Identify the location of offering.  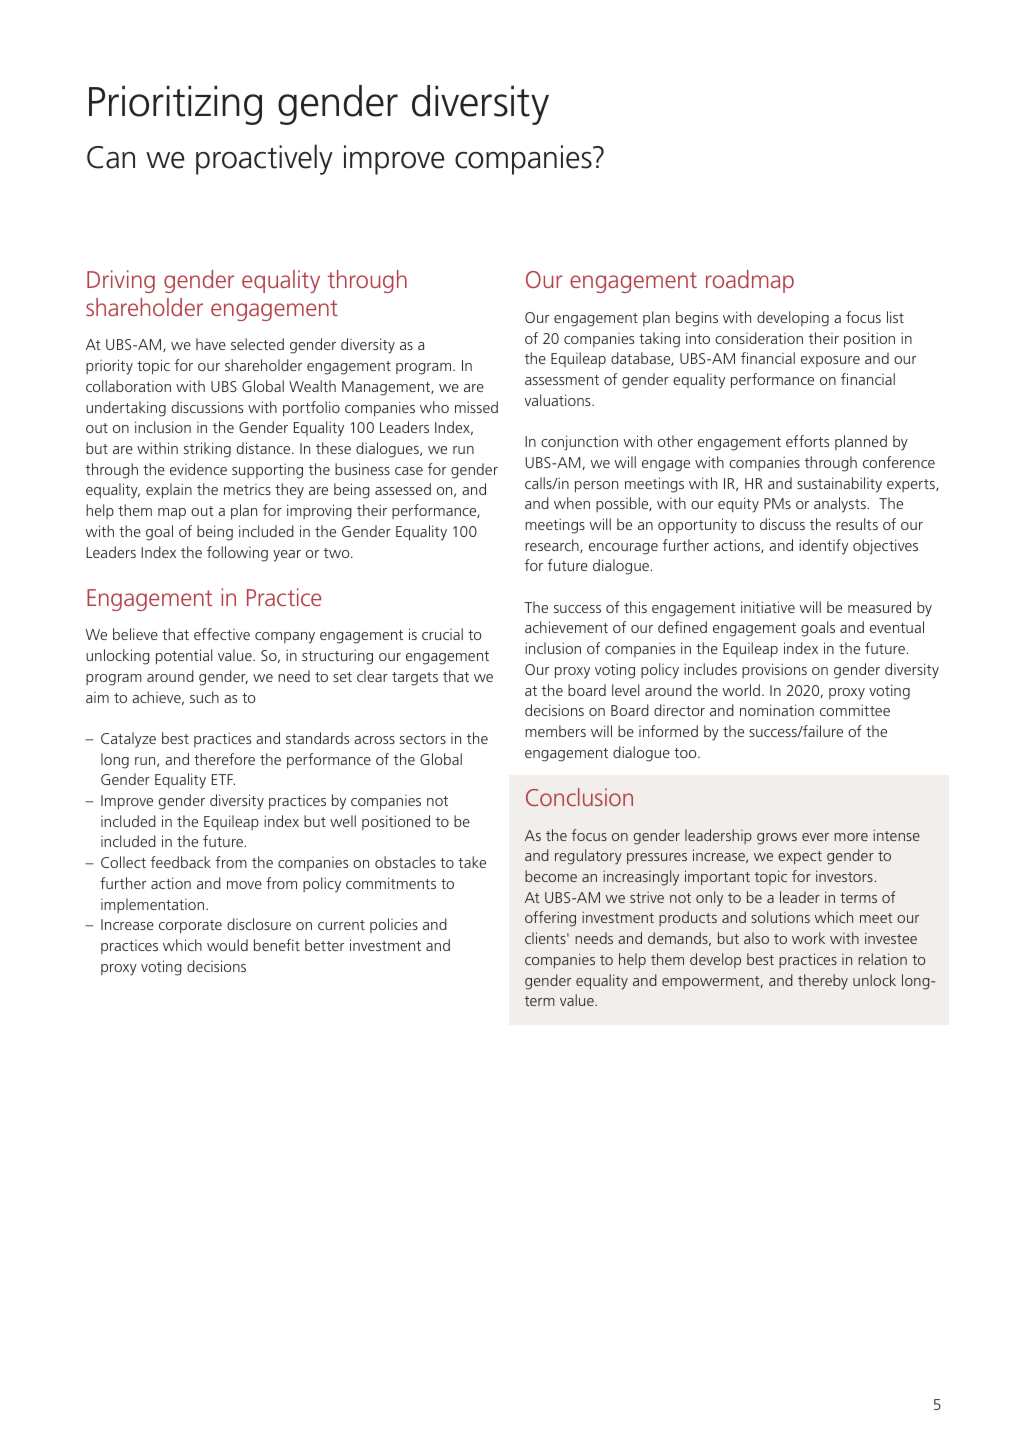
(550, 919).
